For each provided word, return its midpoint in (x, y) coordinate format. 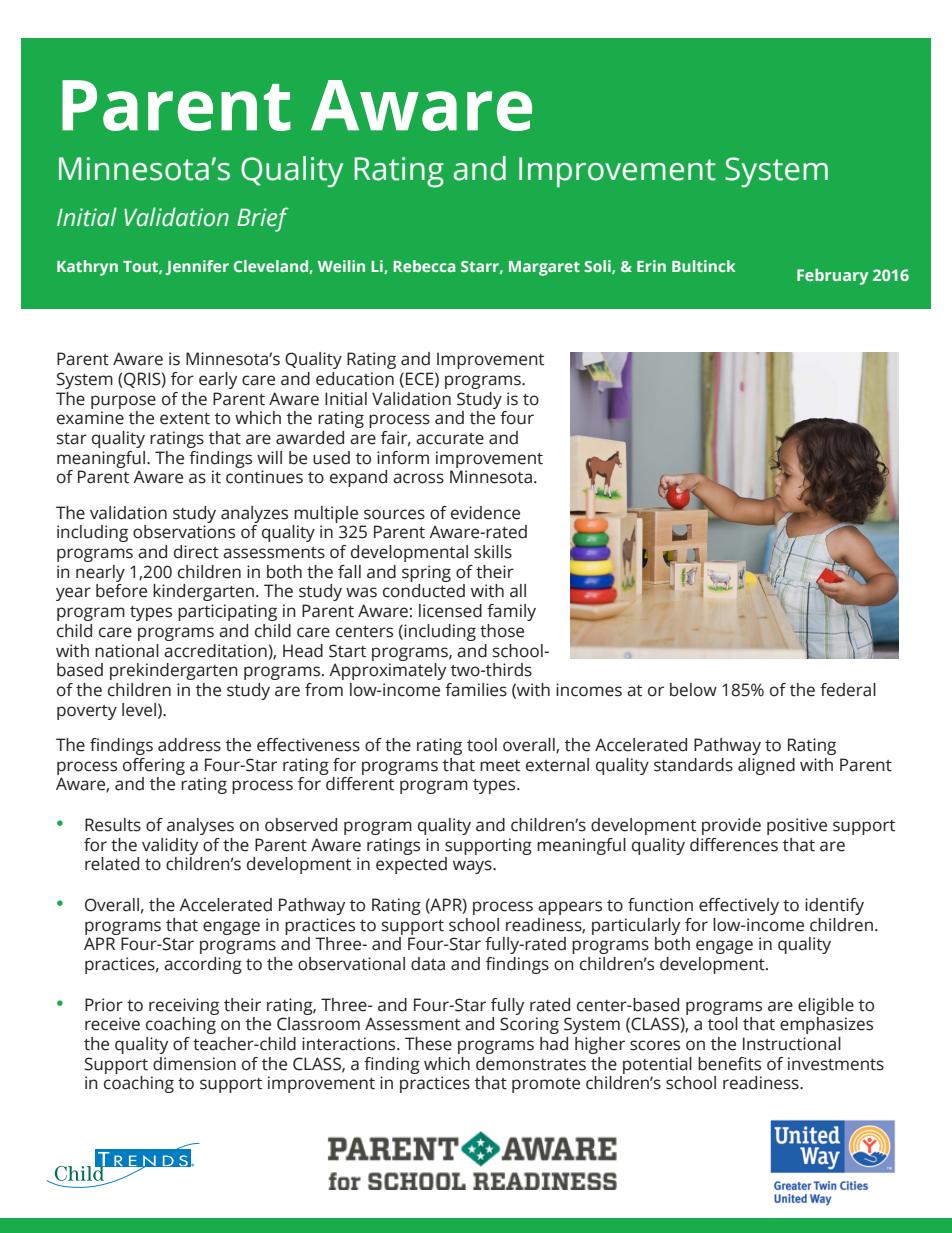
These (428, 1044)
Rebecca (424, 266)
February (833, 276)
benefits (729, 1064)
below (693, 690)
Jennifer (197, 267)
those (502, 631)
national (127, 651)
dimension (194, 1064)
